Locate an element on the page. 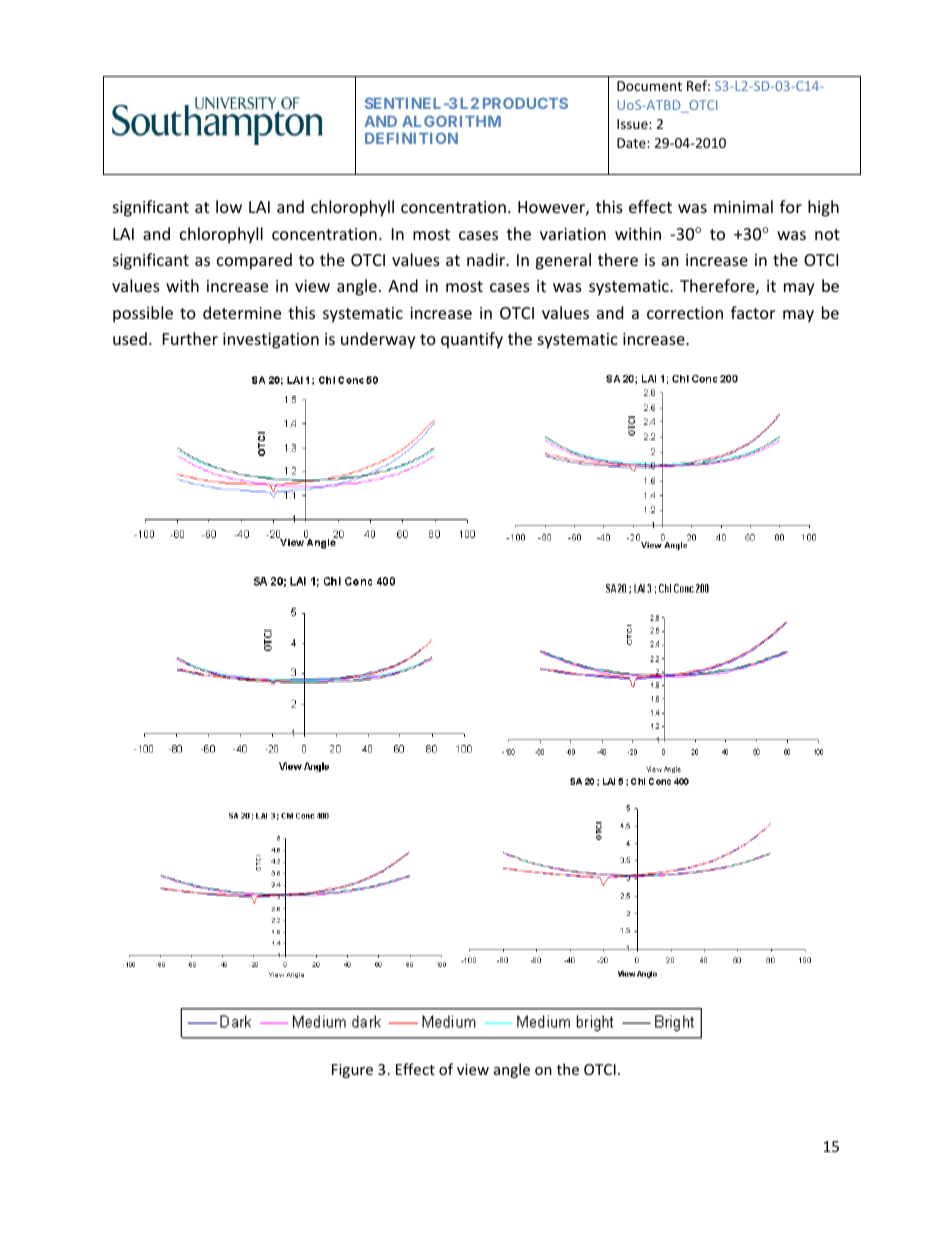 The image size is (952, 1233). factor is located at coordinates (753, 312).
